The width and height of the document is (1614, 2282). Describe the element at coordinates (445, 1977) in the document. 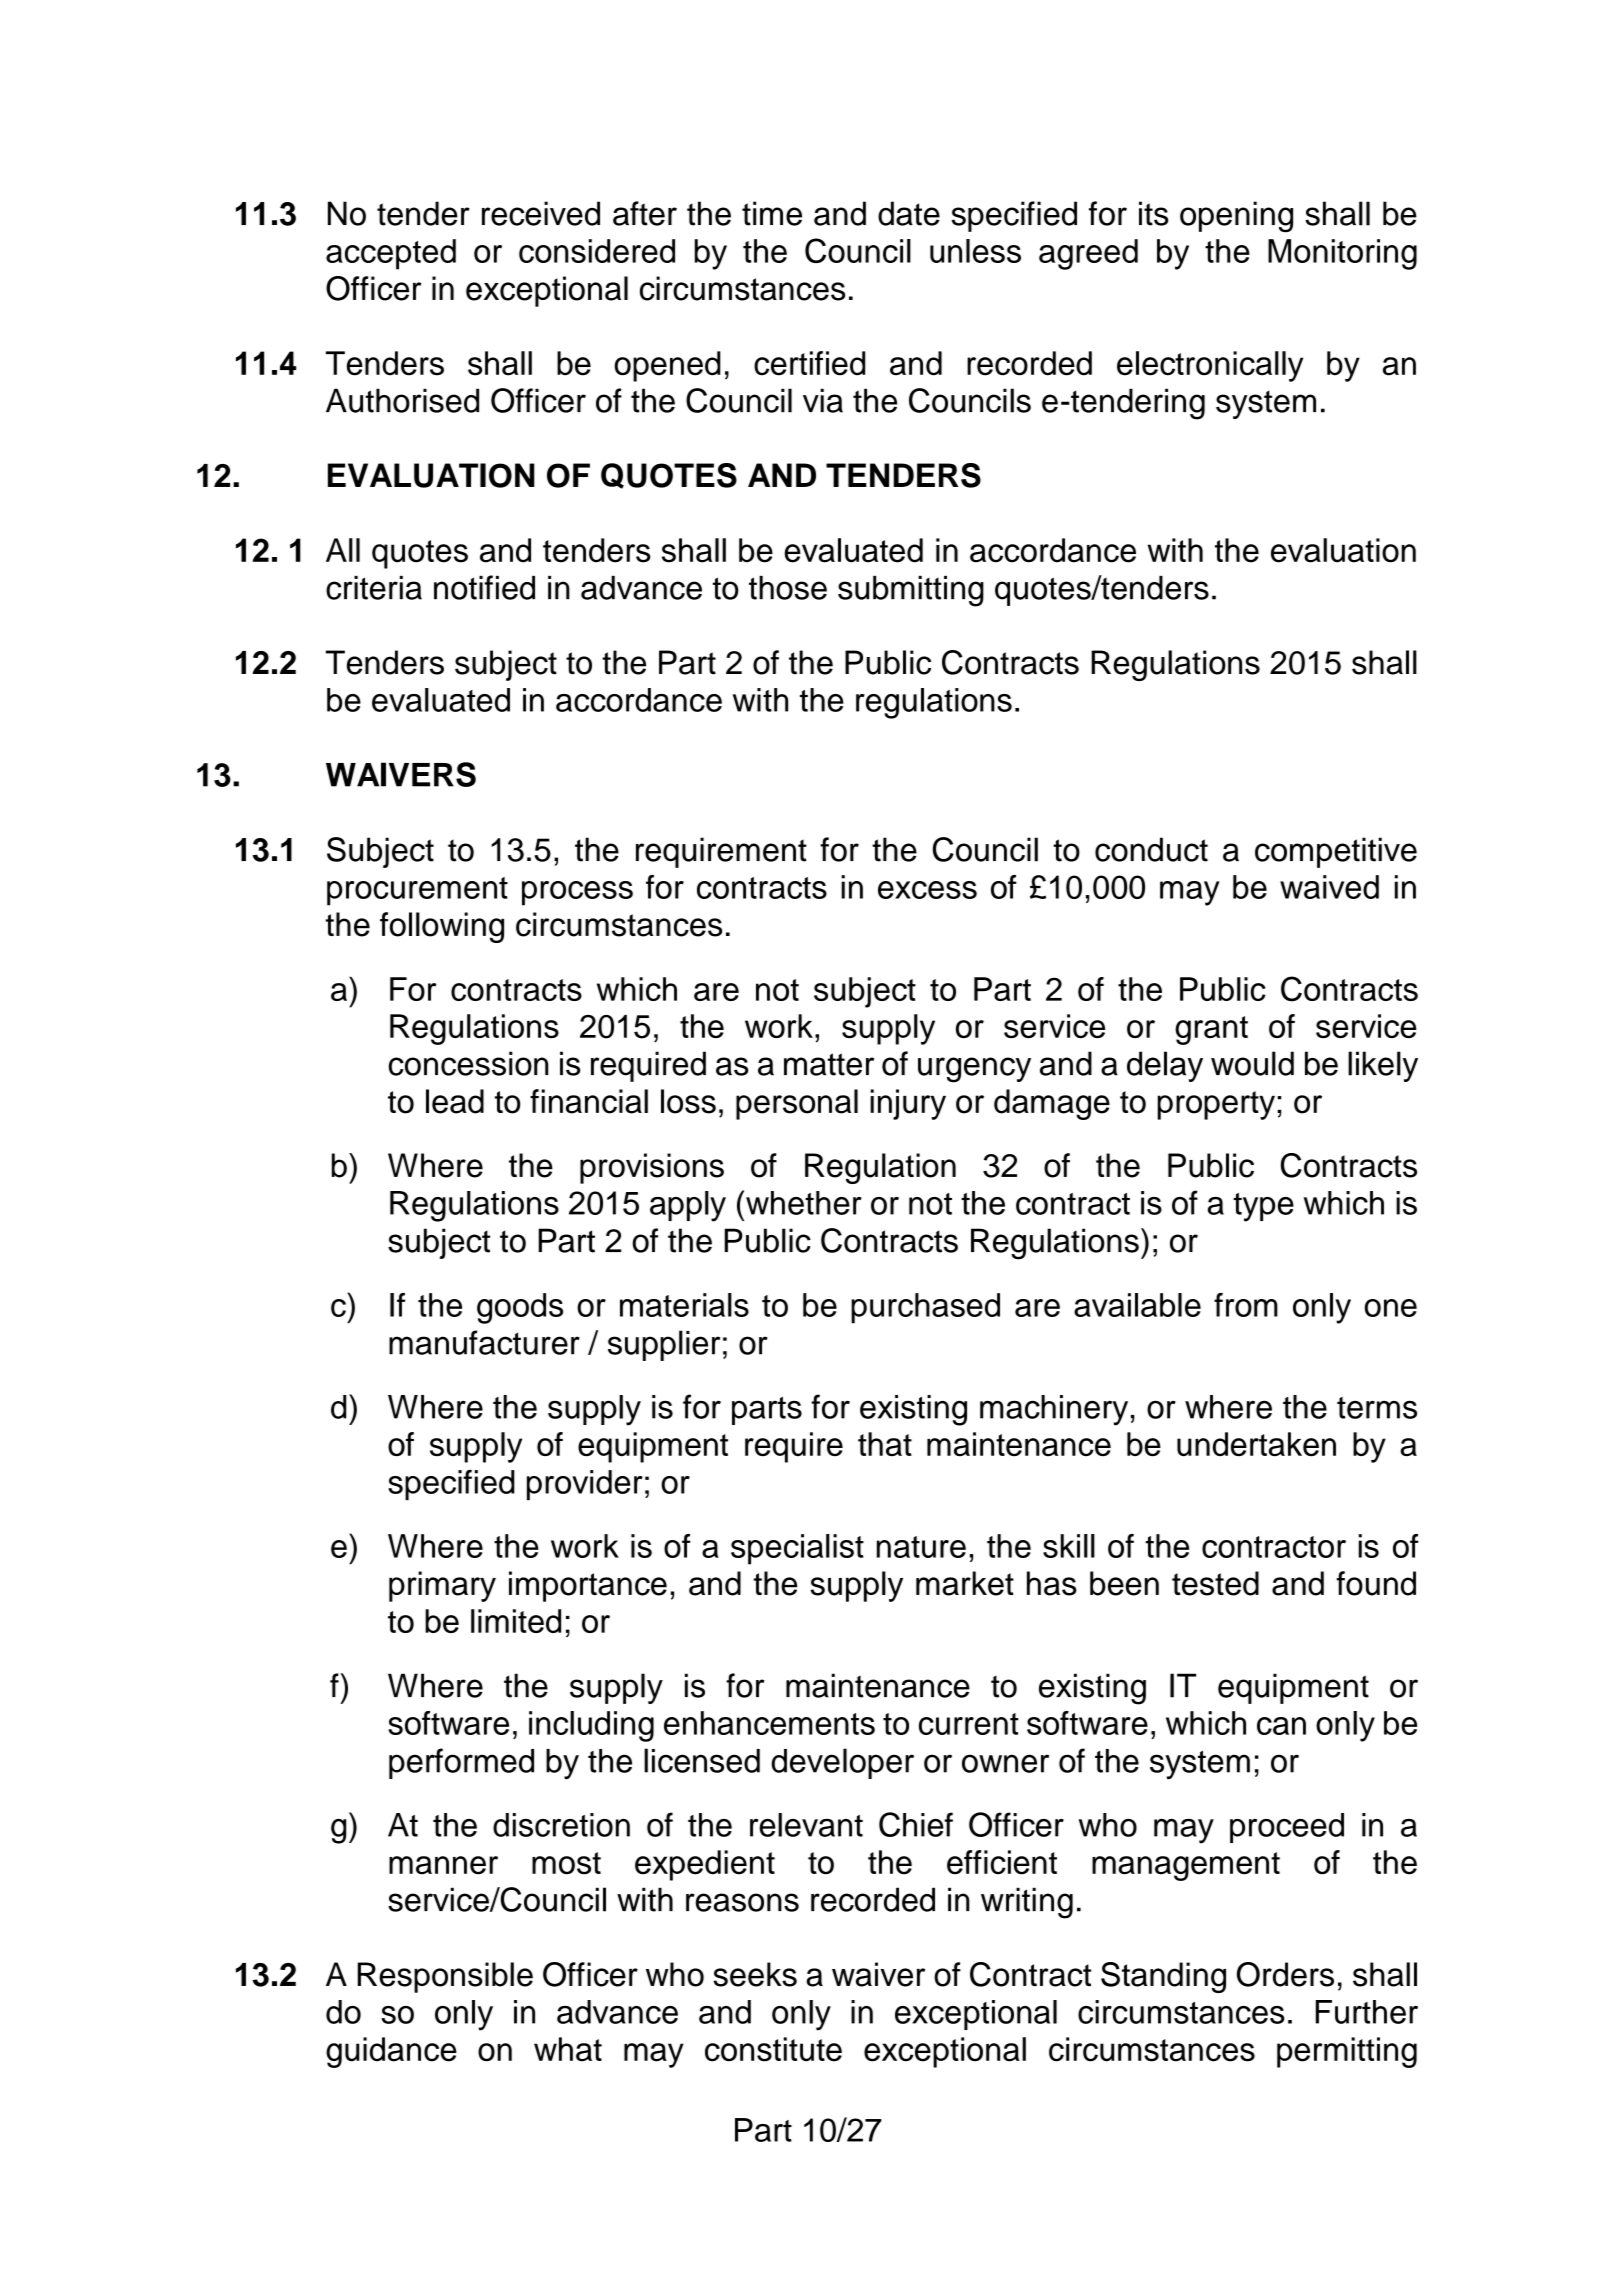

I see `Responsible` at that location.
